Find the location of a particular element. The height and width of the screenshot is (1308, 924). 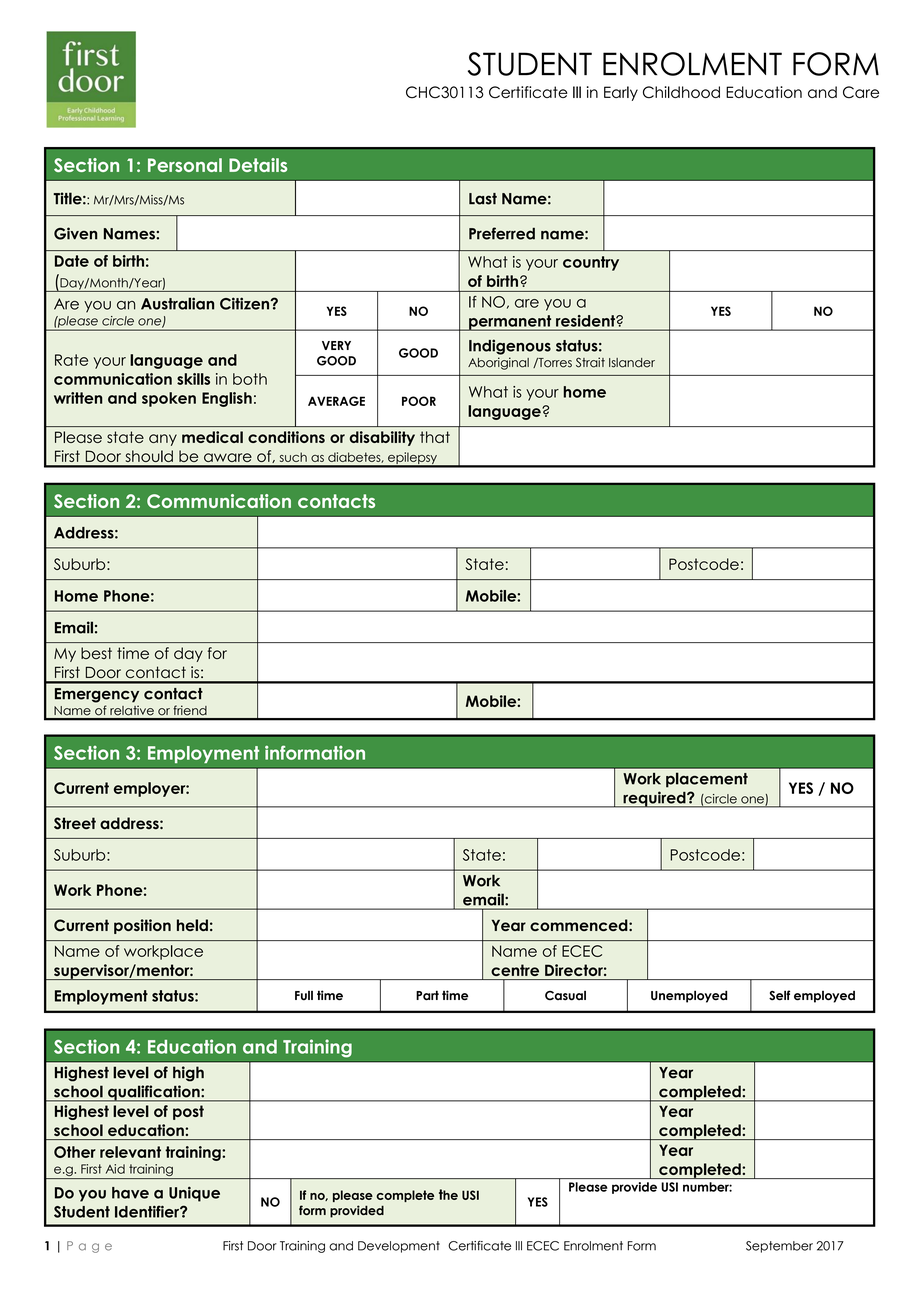

September is located at coordinates (779, 1247).
